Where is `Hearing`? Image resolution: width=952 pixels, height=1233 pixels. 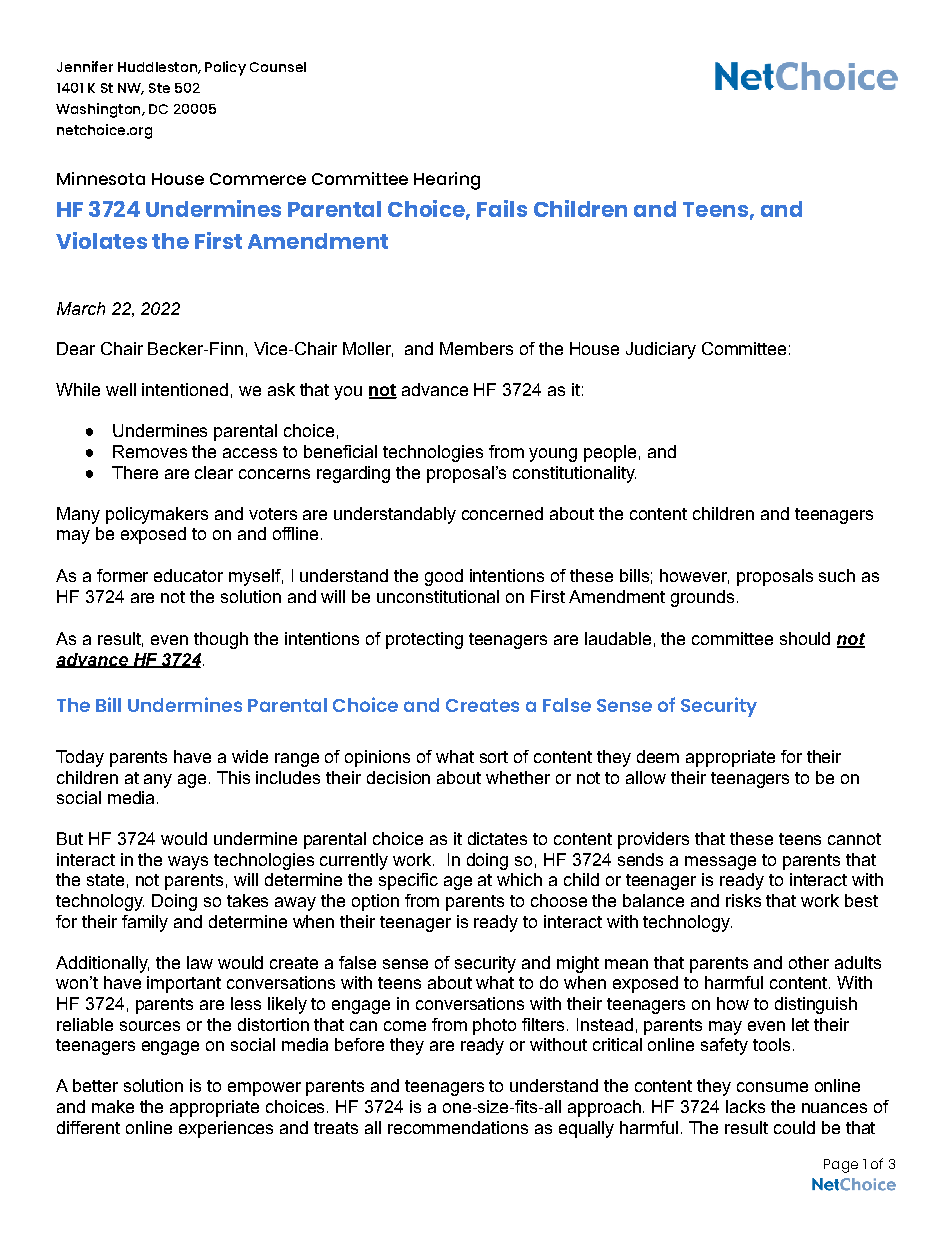
Hearing is located at coordinates (447, 181).
